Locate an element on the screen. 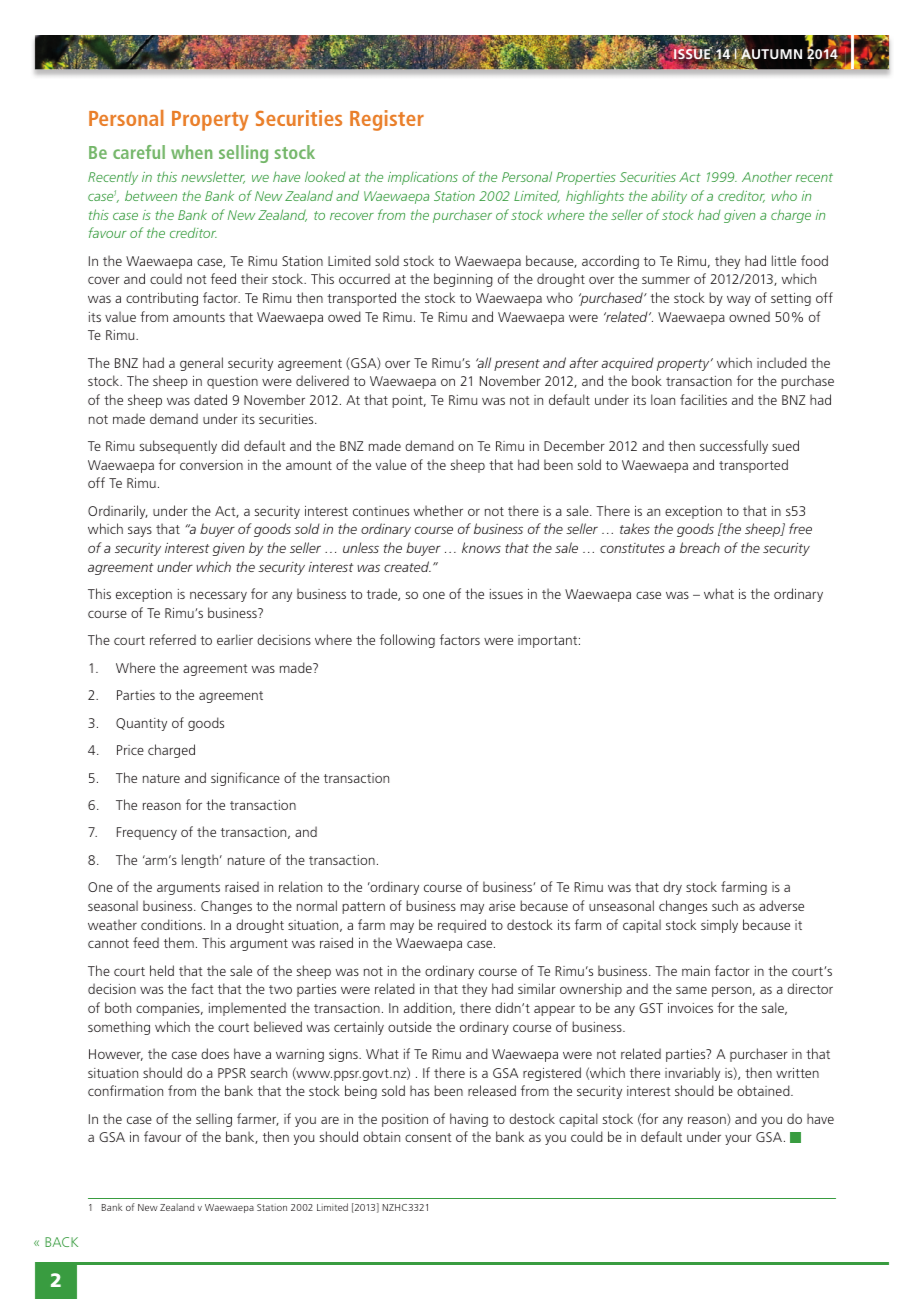 The image size is (924, 1308). required is located at coordinates (462, 926).
